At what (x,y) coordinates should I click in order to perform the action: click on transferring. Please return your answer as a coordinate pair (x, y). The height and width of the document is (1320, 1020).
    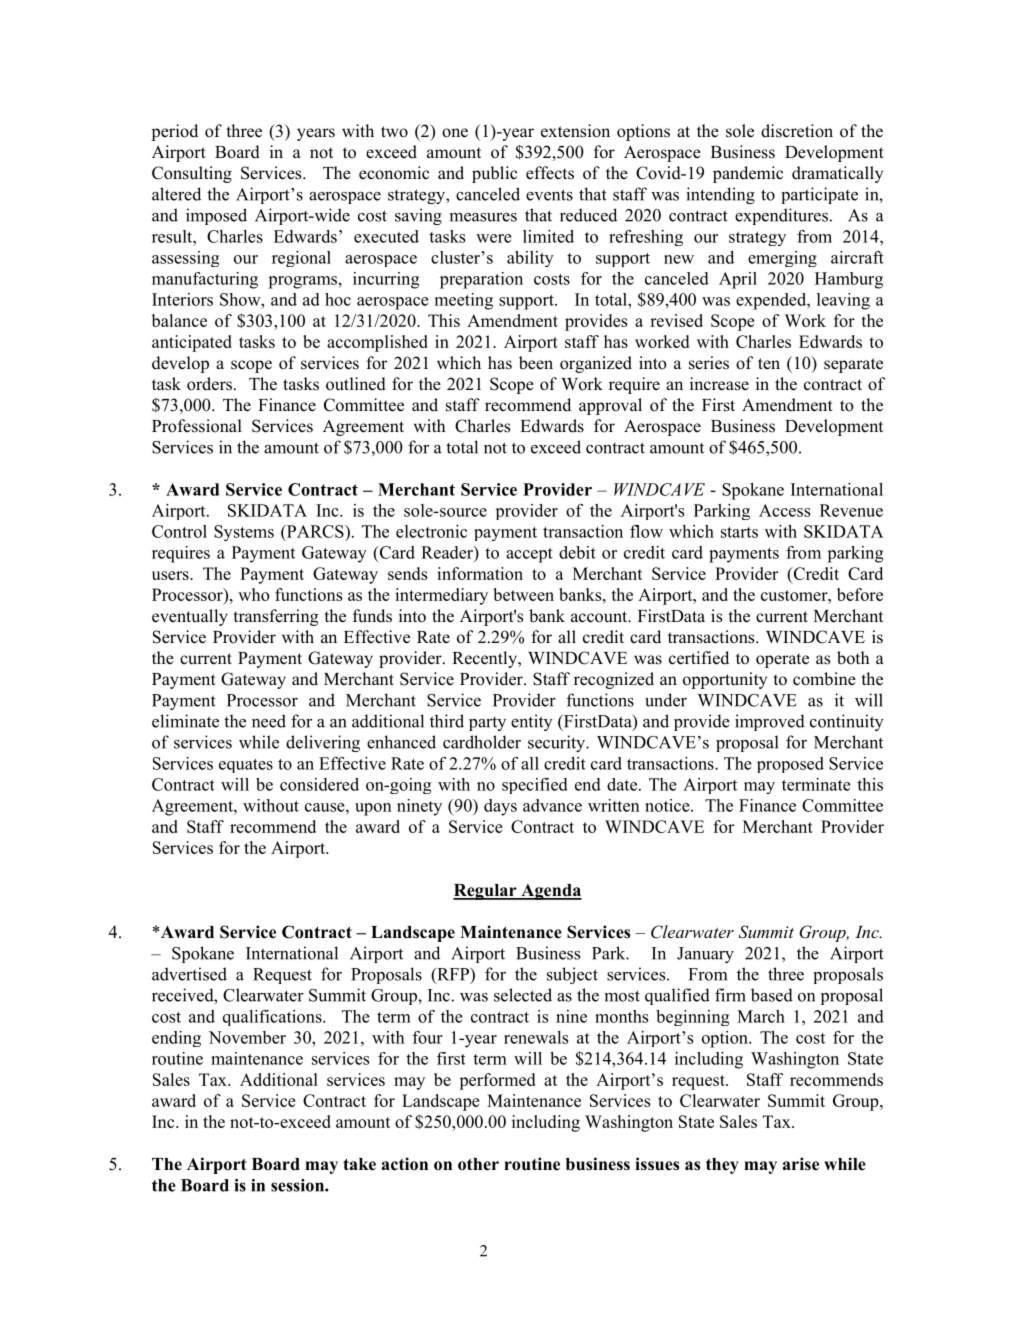
    Looking at the image, I should click on (276, 617).
